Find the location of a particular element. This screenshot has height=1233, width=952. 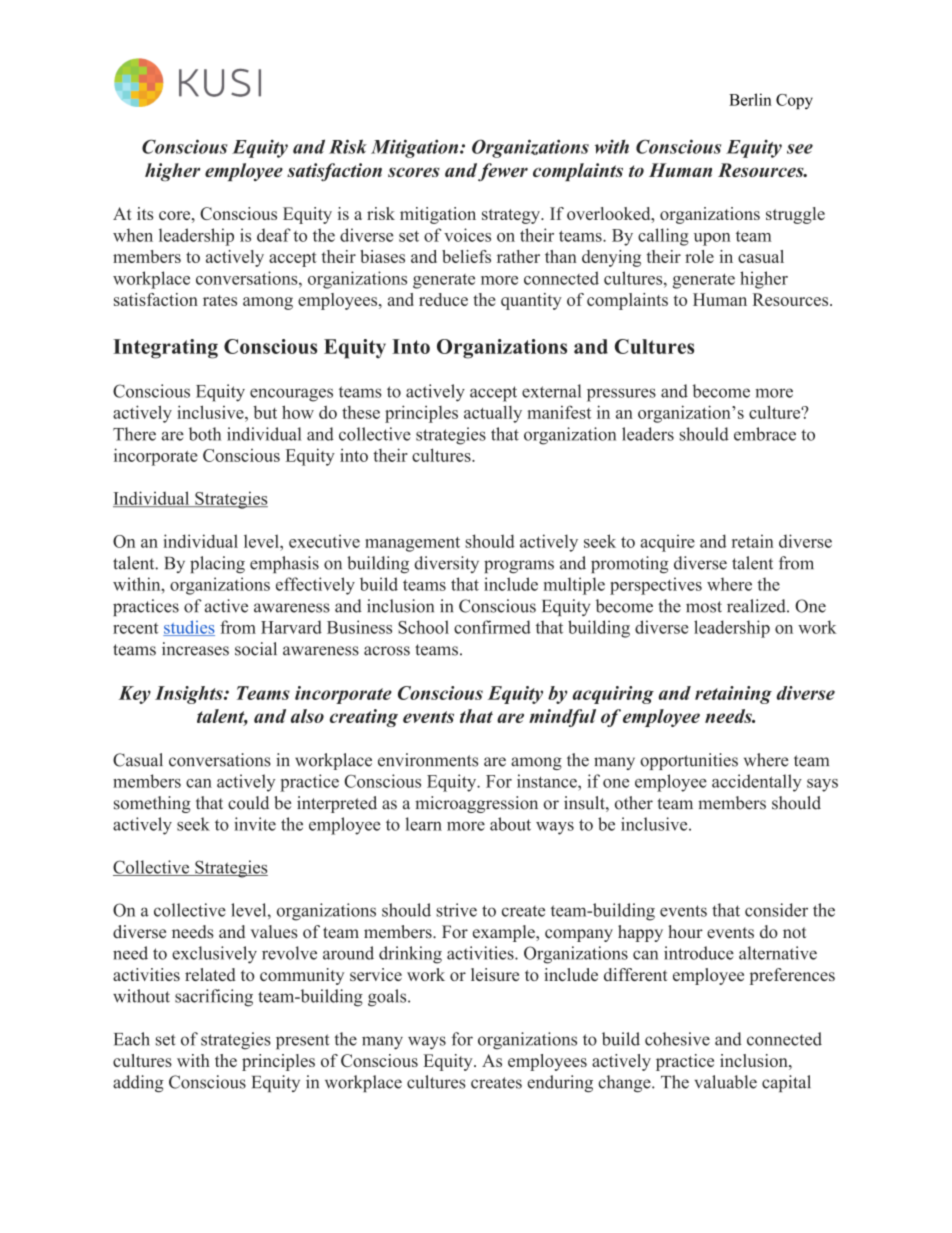

actually is located at coordinates (493, 414).
